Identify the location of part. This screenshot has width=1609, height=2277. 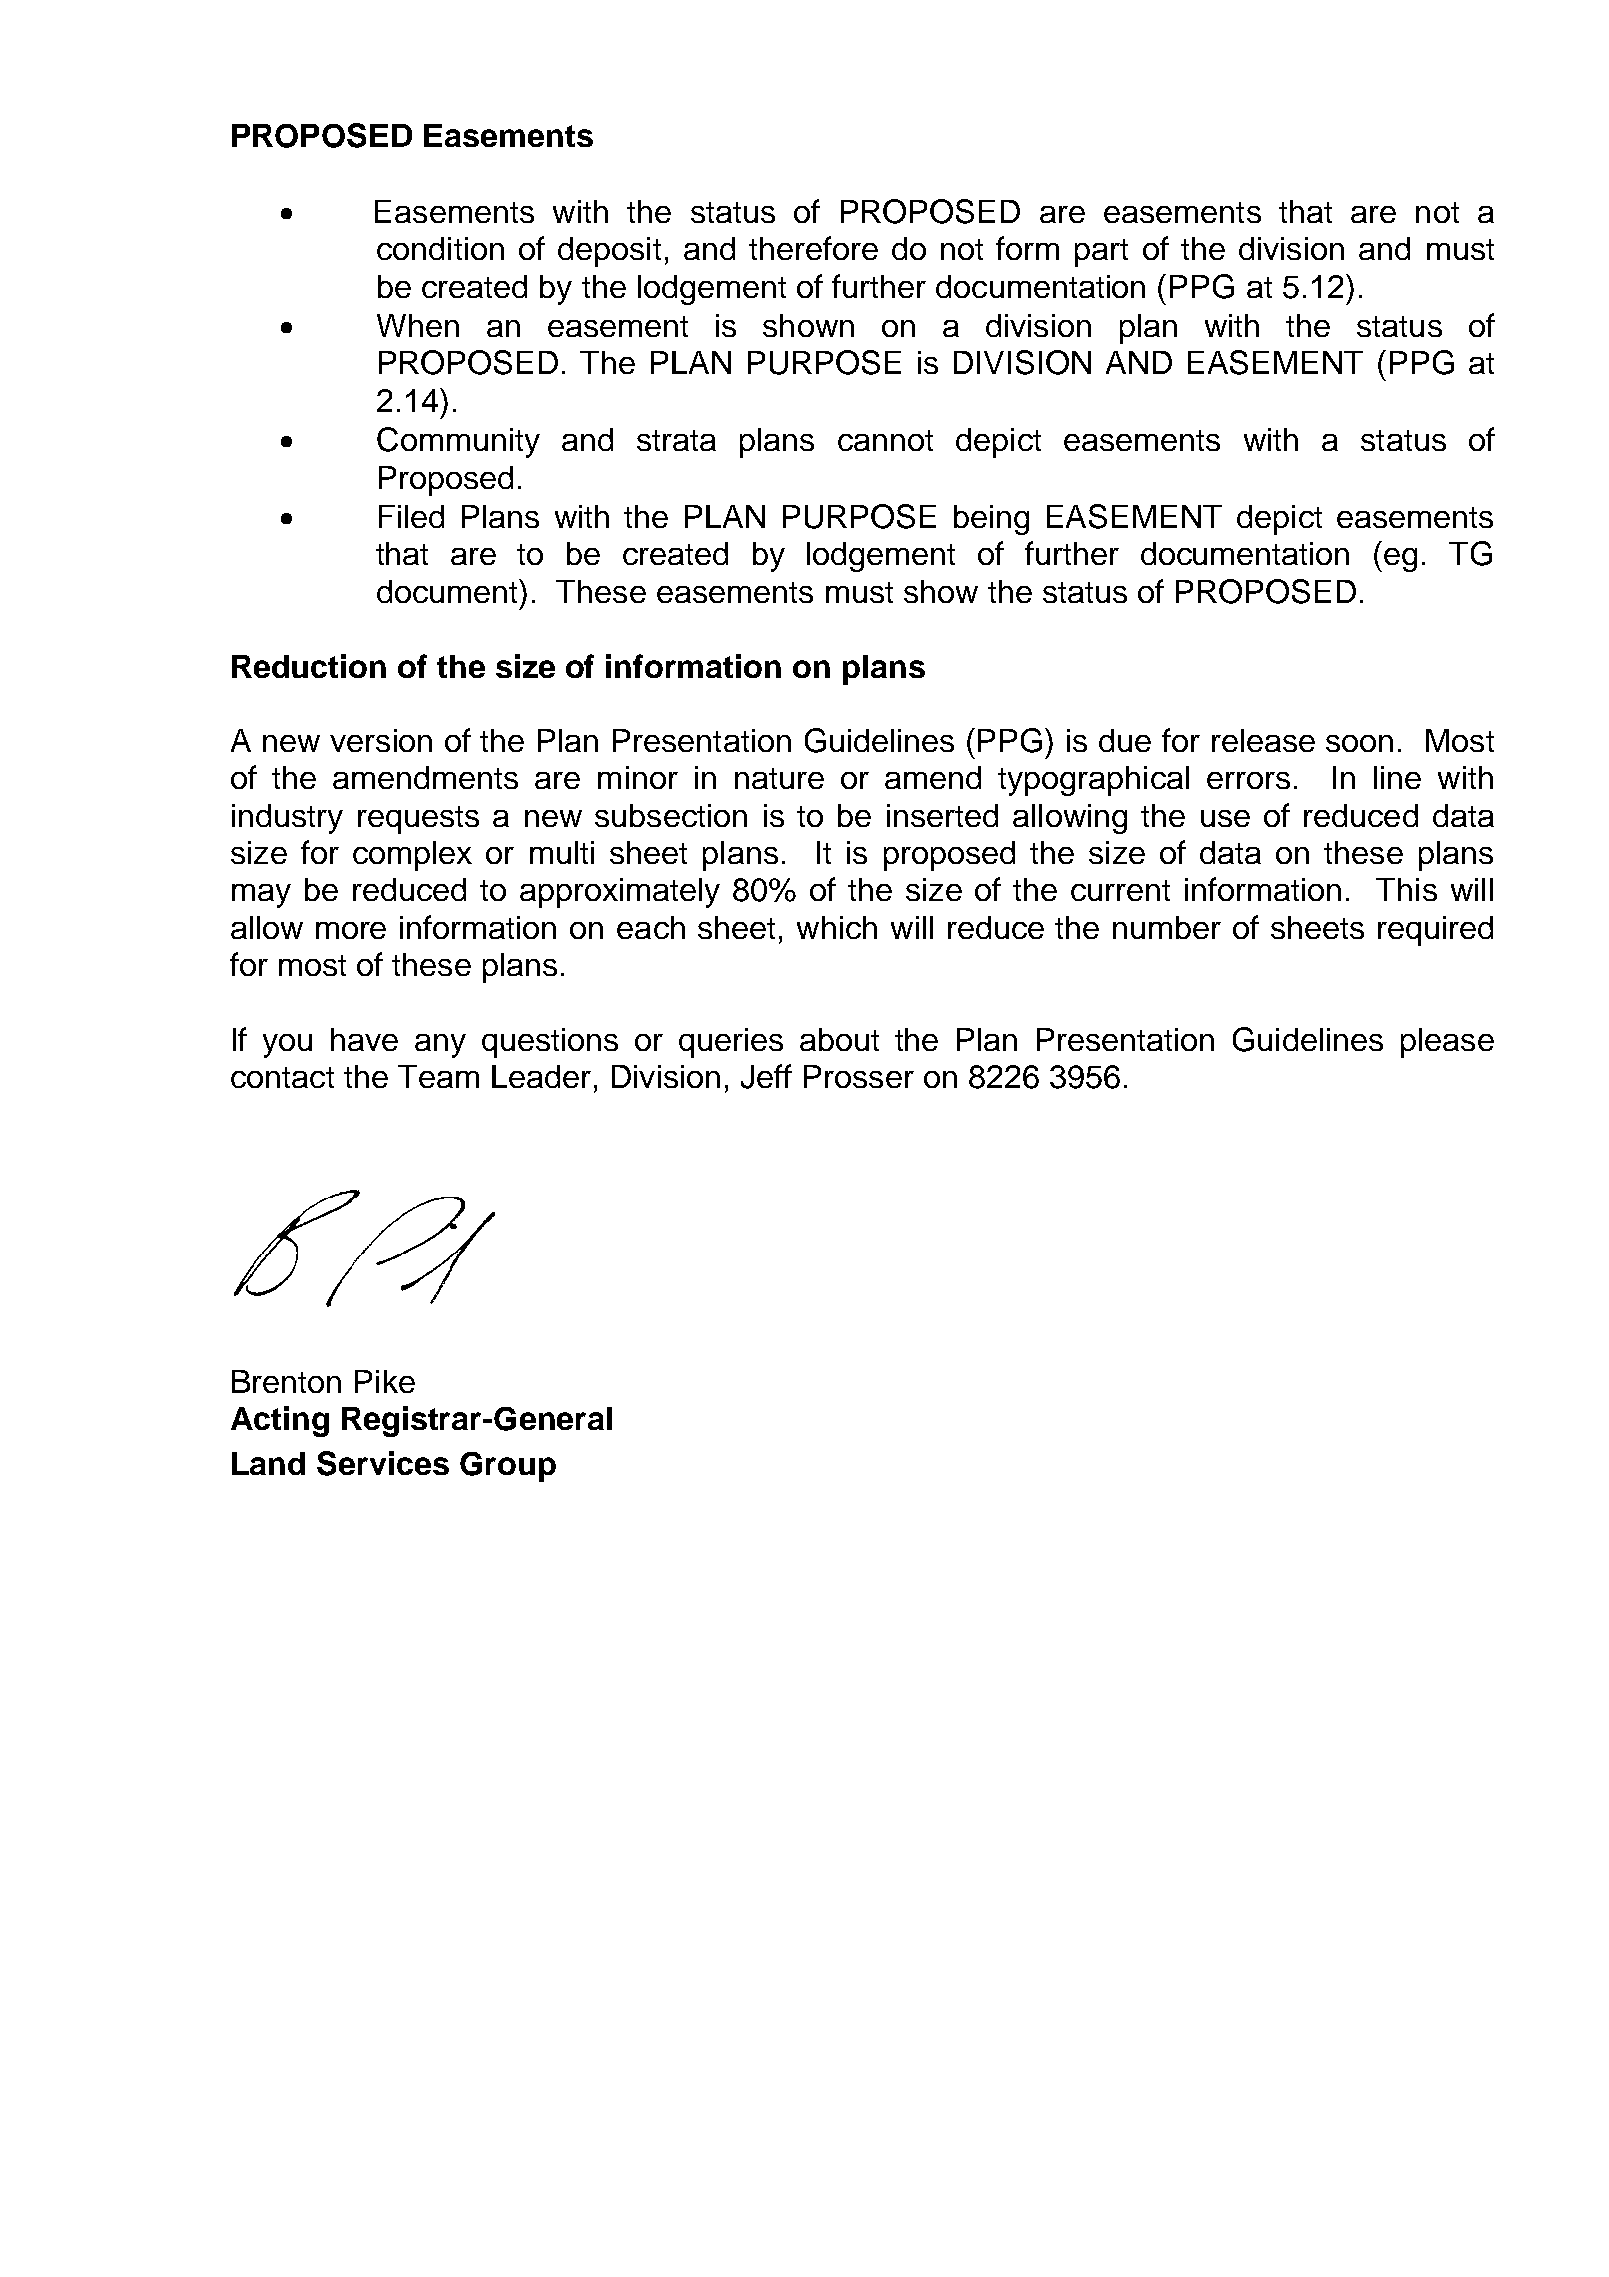
(1101, 253).
